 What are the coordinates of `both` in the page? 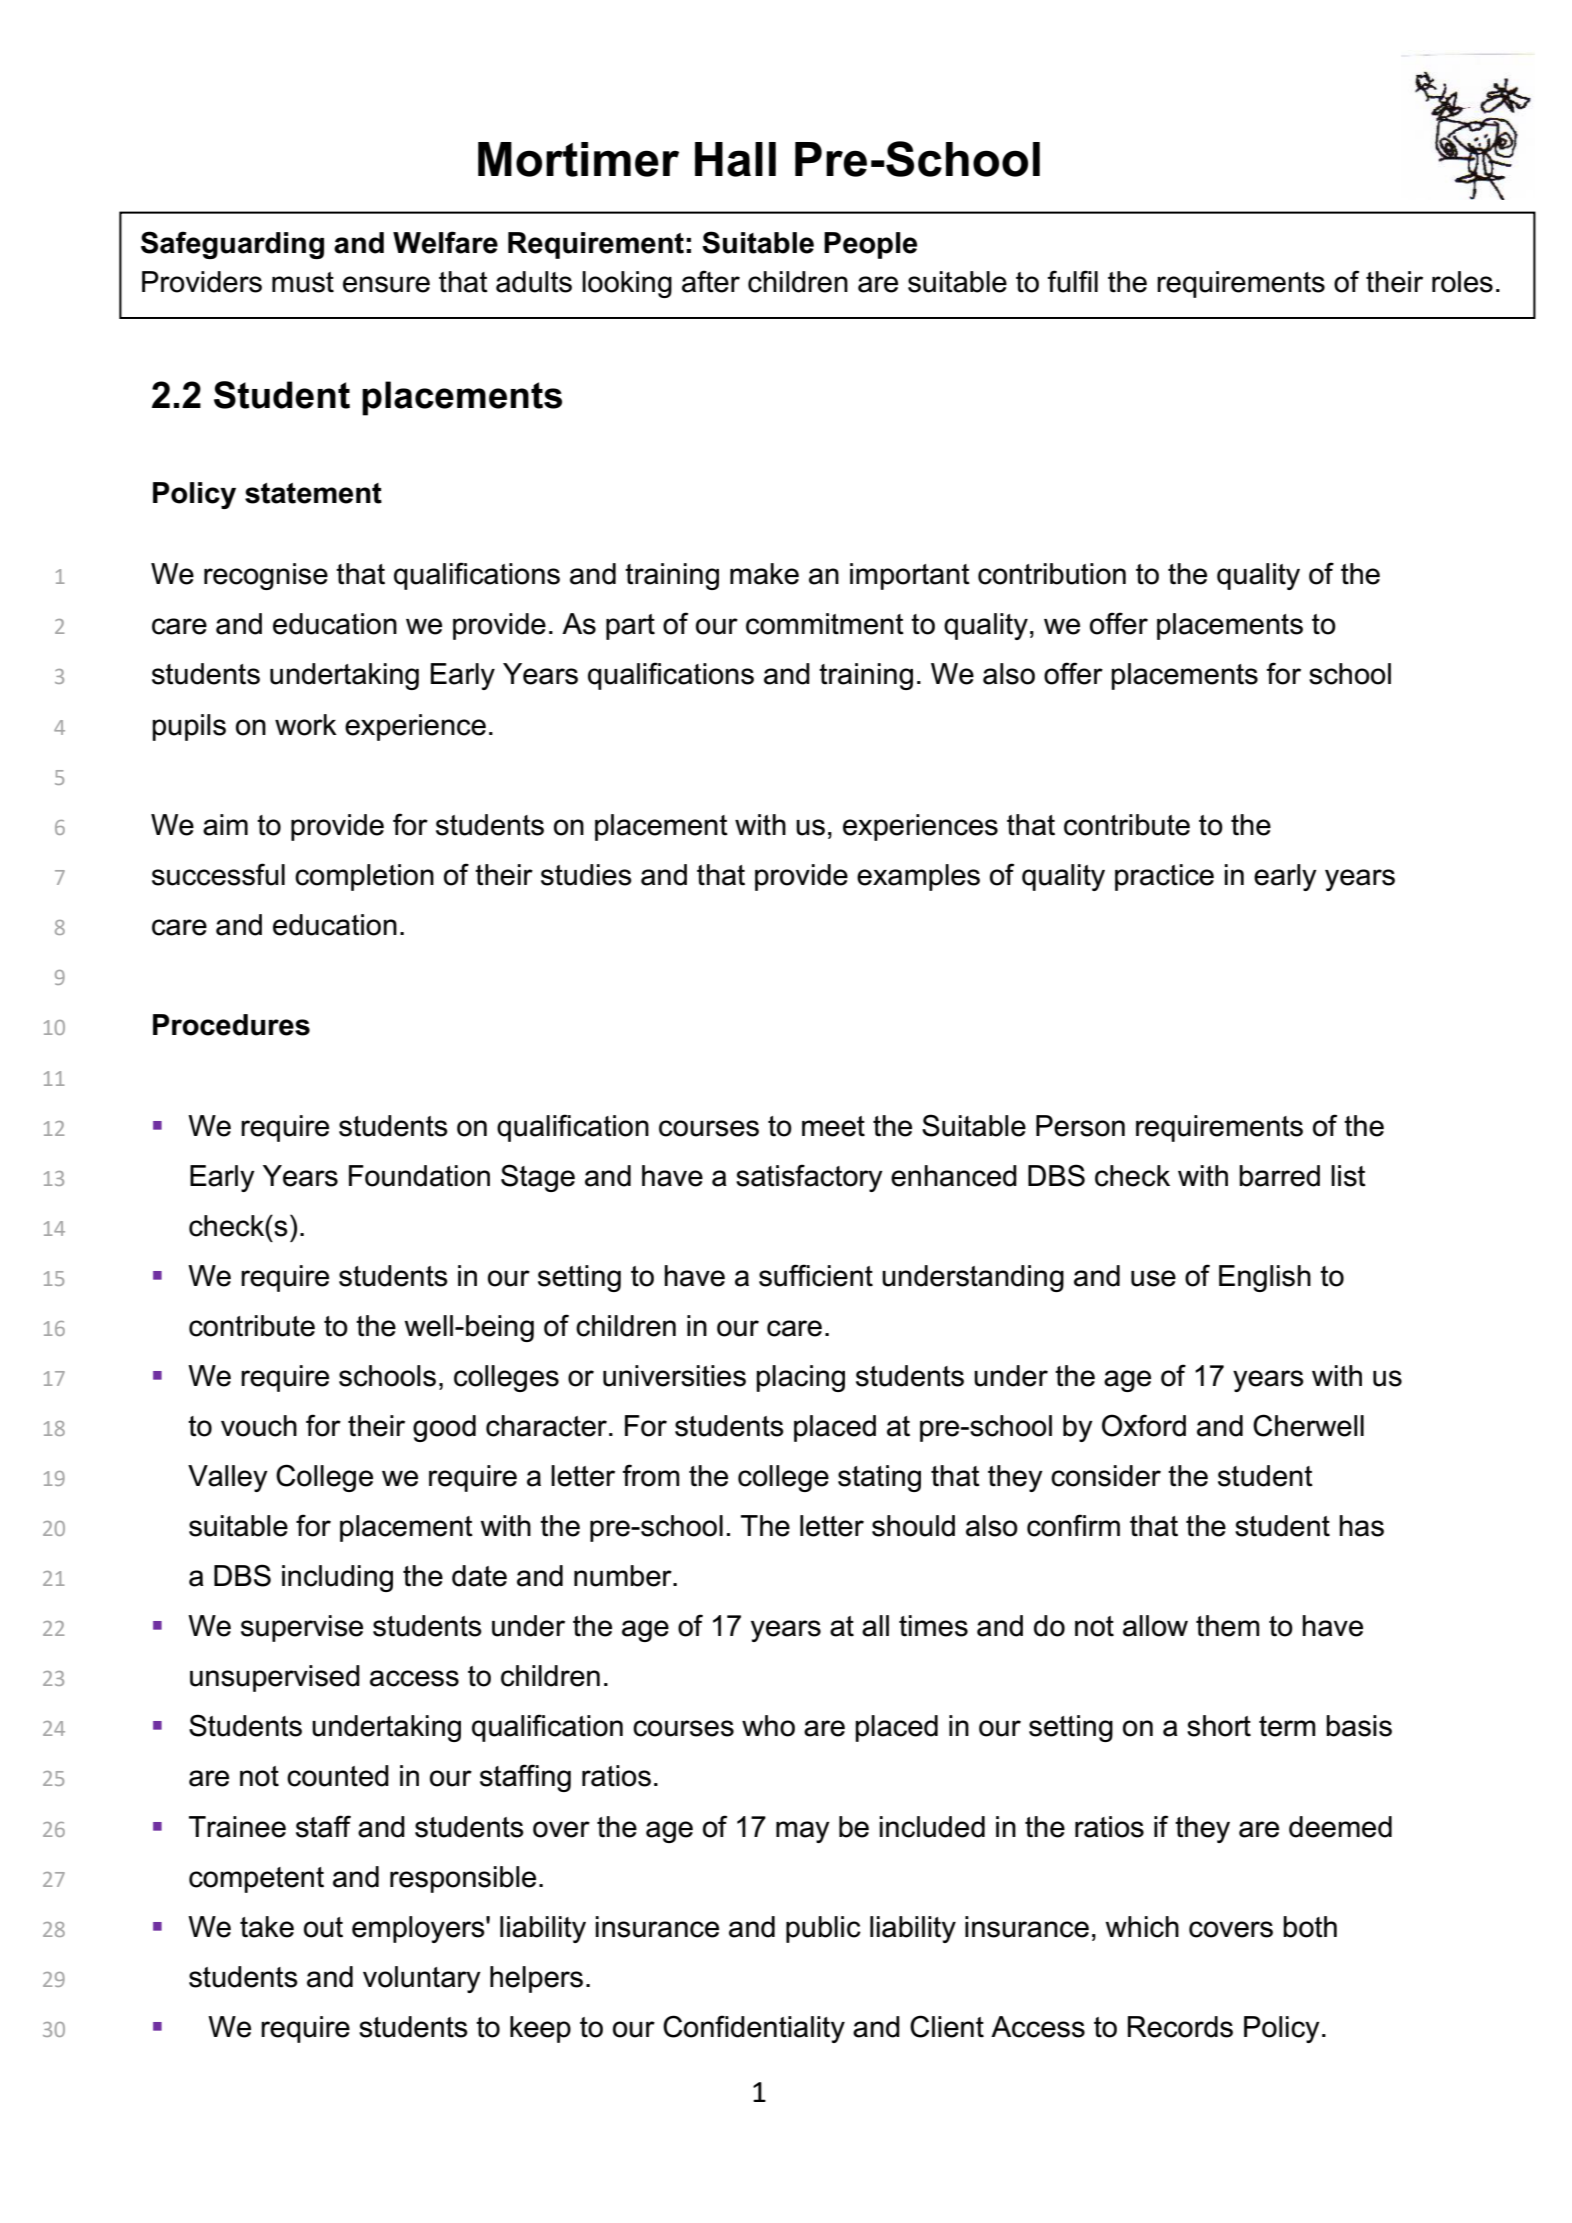 It's located at (1310, 1927).
